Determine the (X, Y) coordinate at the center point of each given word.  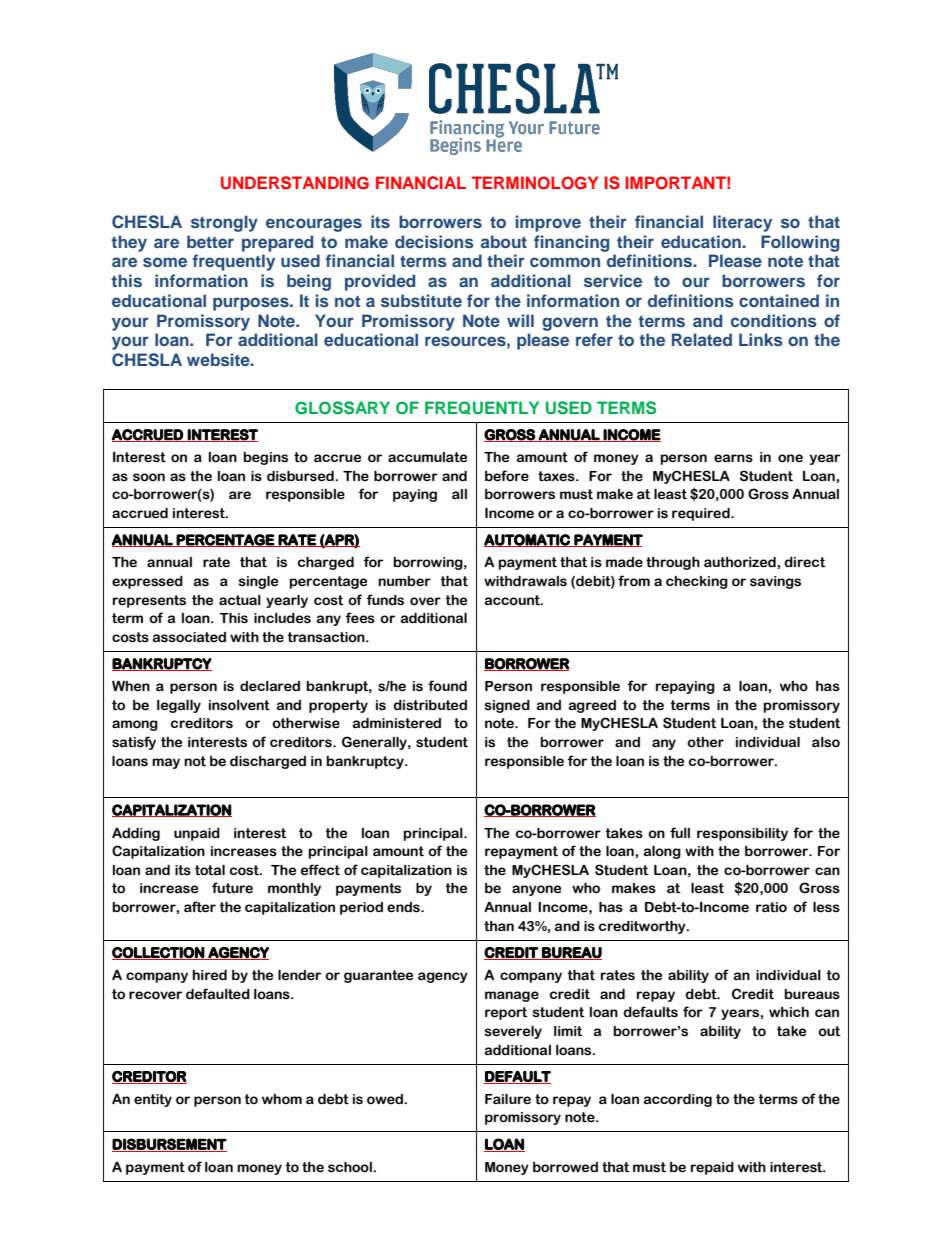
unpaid (197, 834)
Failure (508, 1099)
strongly (224, 223)
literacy (742, 223)
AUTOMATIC (528, 540)
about (504, 241)
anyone (536, 890)
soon (149, 477)
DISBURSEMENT (169, 1145)
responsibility (742, 834)
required (702, 514)
